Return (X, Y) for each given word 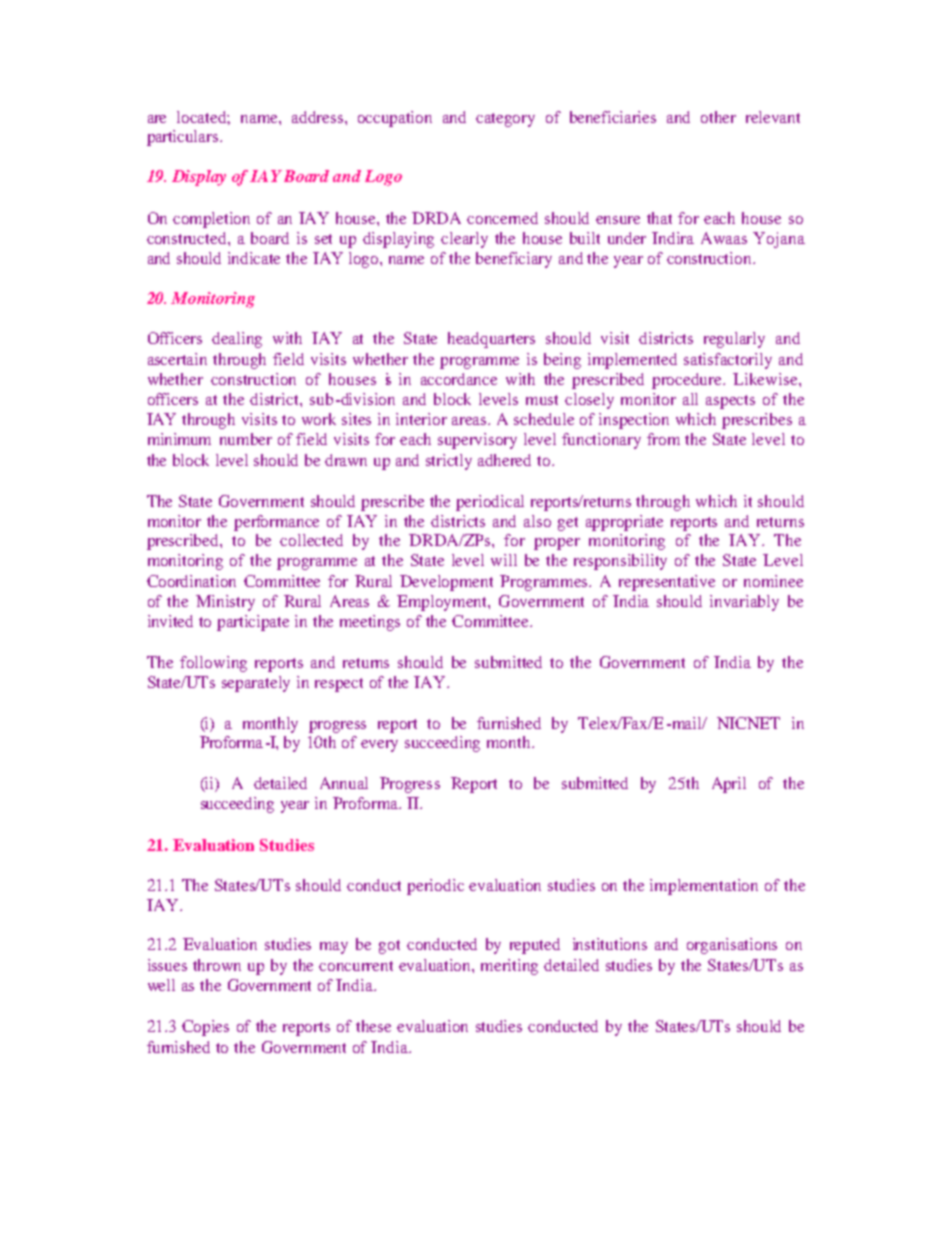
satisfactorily (728, 361)
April (729, 785)
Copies (205, 1028)
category (505, 120)
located (203, 118)
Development (446, 583)
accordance (459, 379)
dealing (237, 340)
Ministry (225, 603)
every (379, 746)
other (718, 117)
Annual (344, 783)
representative (667, 583)
